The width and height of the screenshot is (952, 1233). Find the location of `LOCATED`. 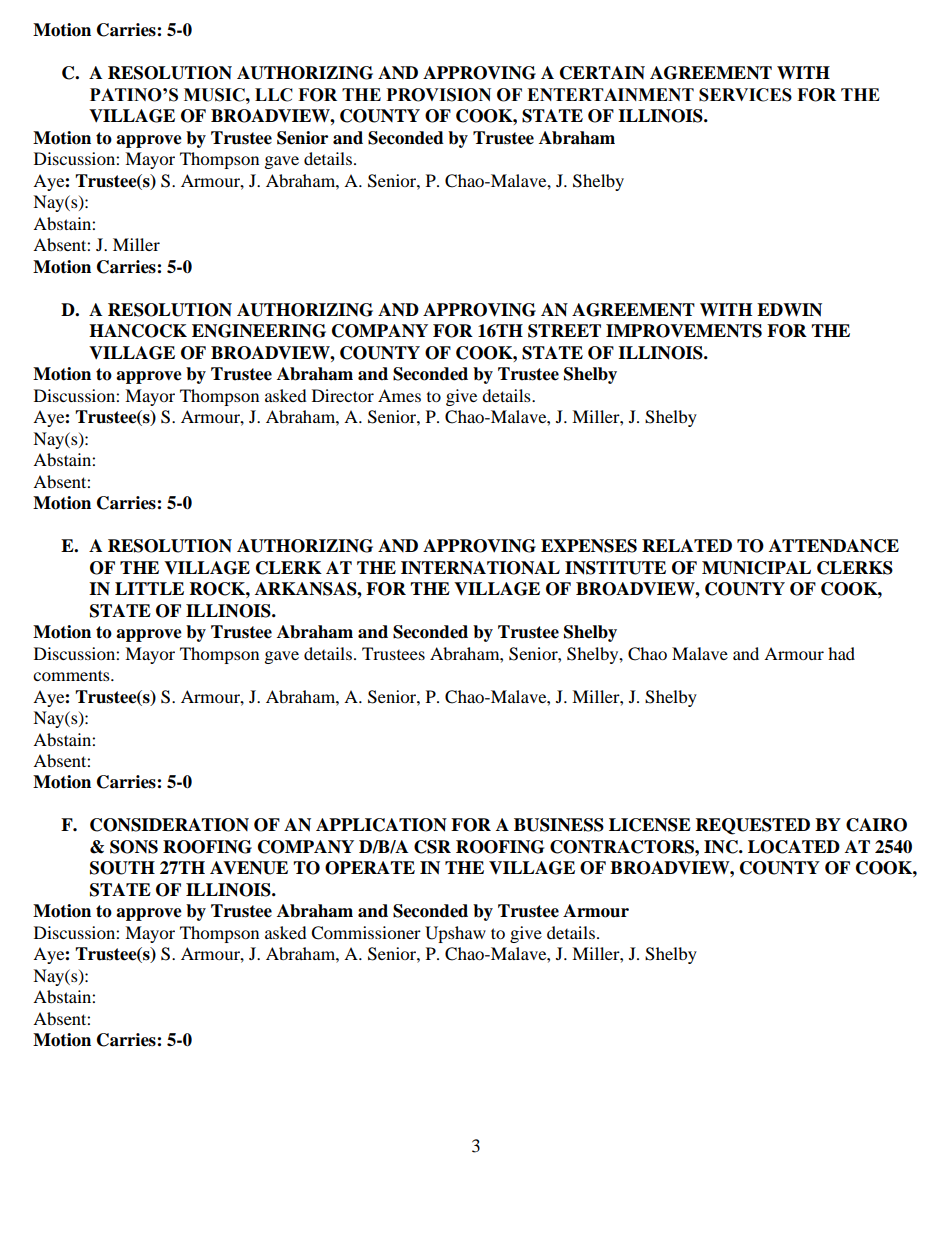

LOCATED is located at coordinates (794, 847).
